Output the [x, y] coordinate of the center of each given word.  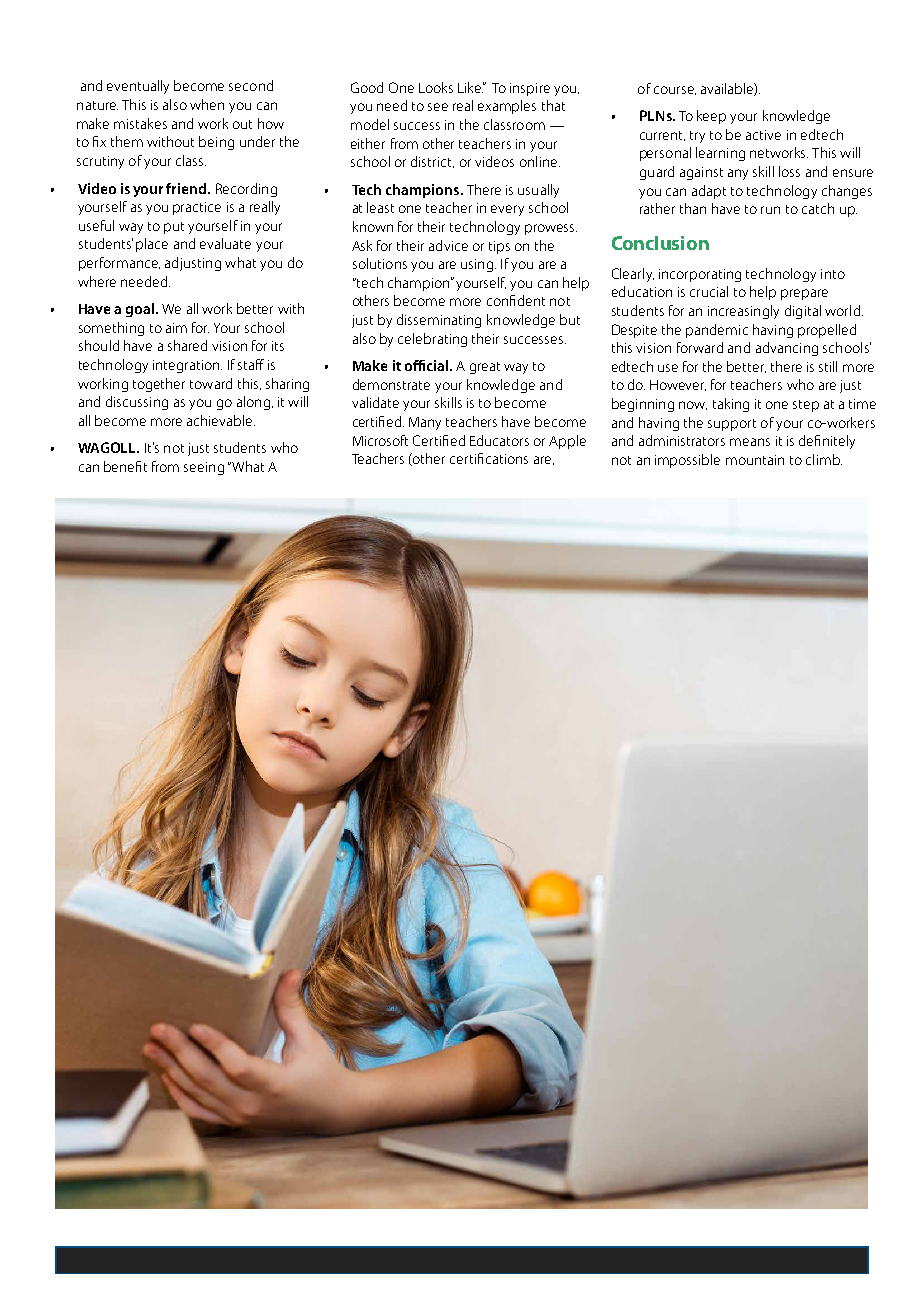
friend [187, 188]
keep [711, 117]
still [828, 366]
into [833, 274]
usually [538, 191]
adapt [709, 192]
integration [187, 366]
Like [470, 87]
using [477, 265]
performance [119, 264]
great [485, 368]
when [207, 104]
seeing [204, 468]
